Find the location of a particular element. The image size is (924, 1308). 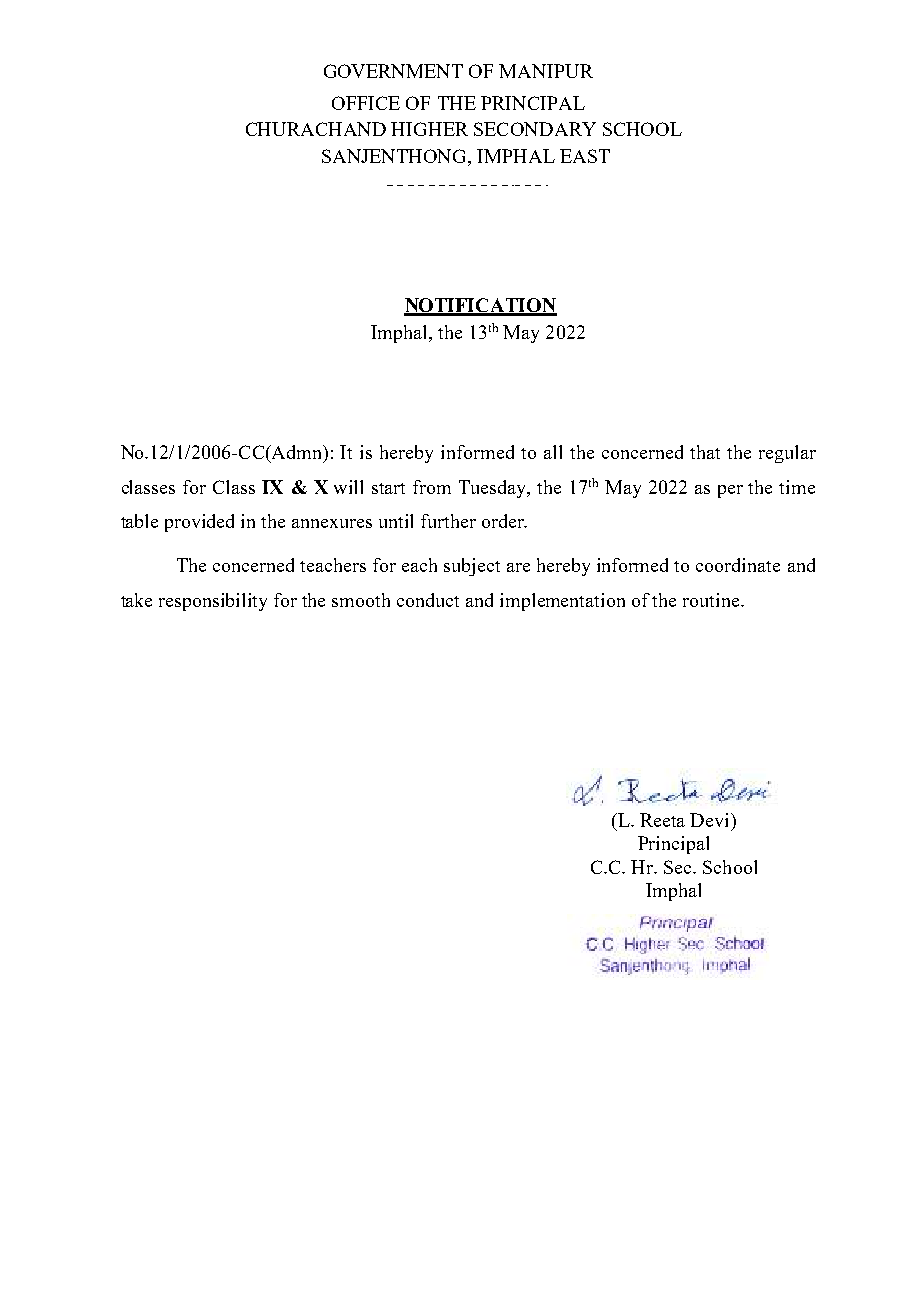

from is located at coordinates (432, 487).
